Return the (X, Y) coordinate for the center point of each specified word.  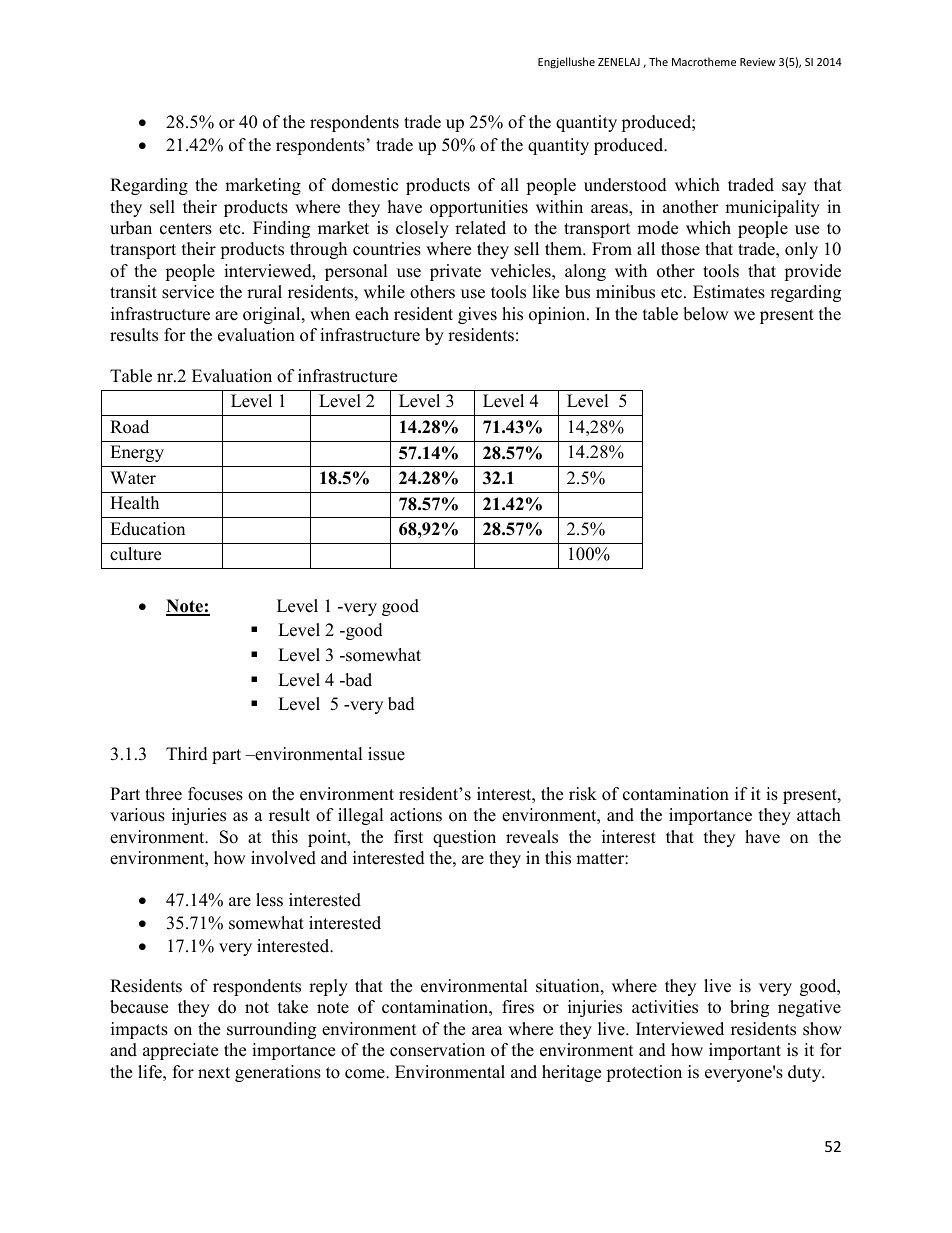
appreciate (180, 1051)
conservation (437, 1050)
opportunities (479, 208)
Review (758, 62)
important (745, 1051)
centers (186, 229)
